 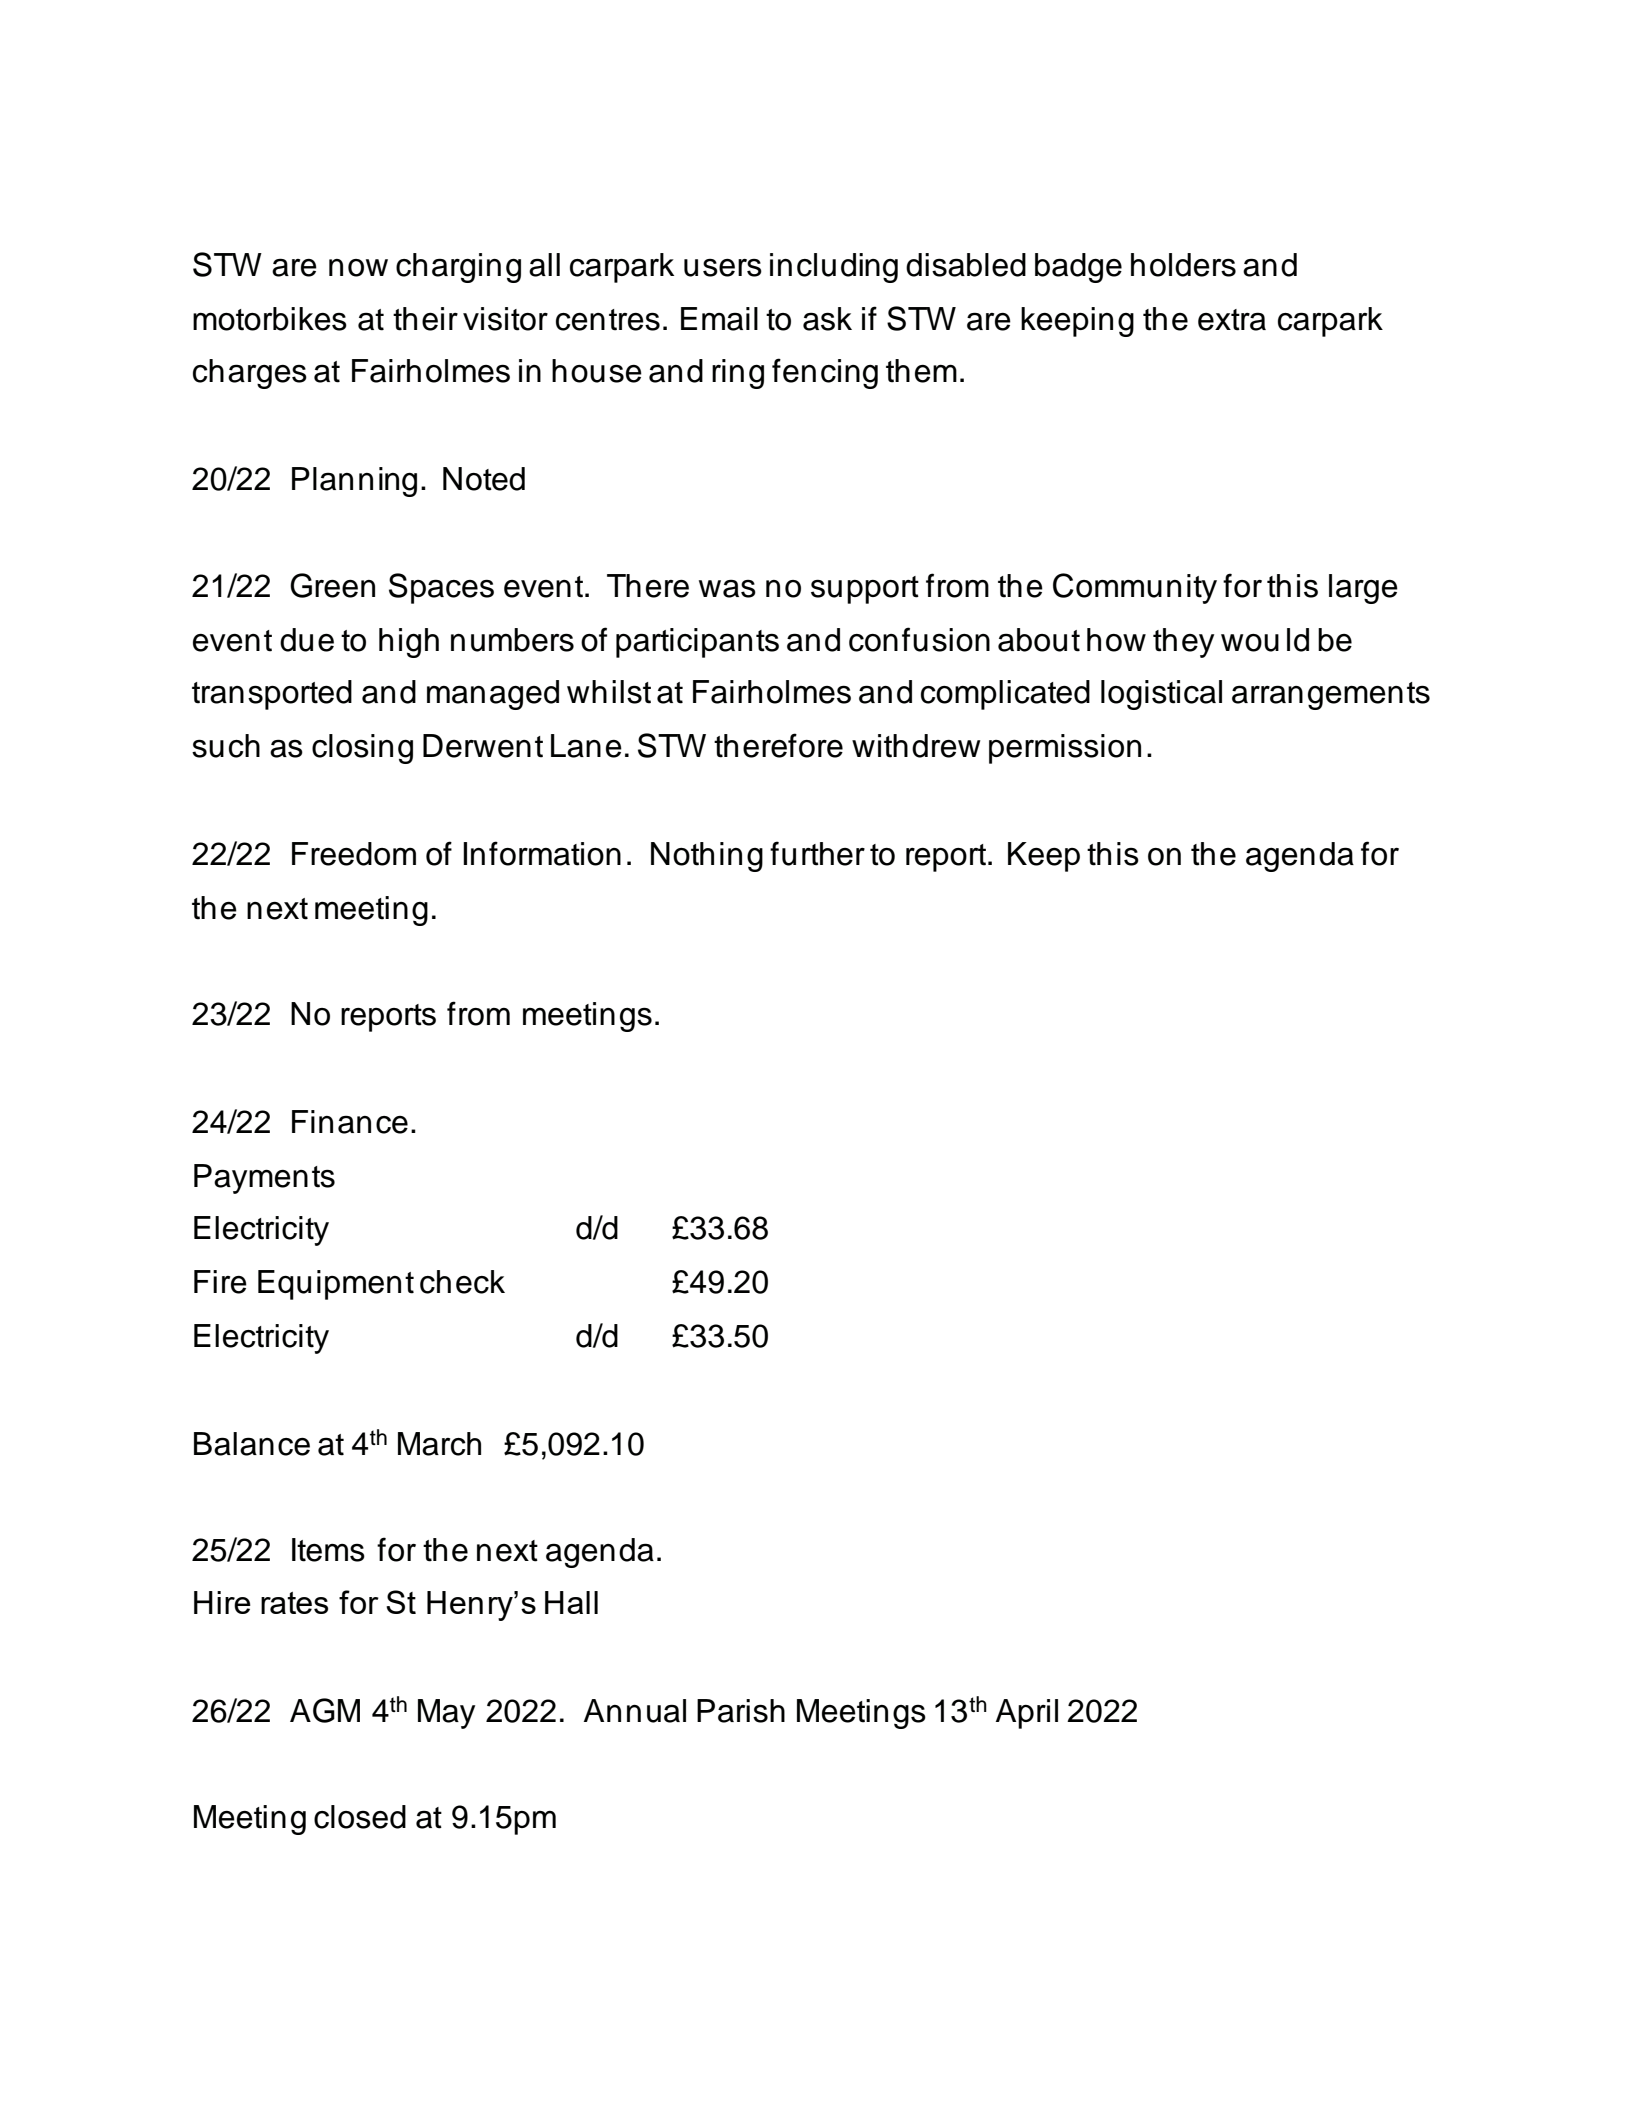 What do you see at coordinates (336, 1285) in the screenshot?
I see `Equipment` at bounding box center [336, 1285].
